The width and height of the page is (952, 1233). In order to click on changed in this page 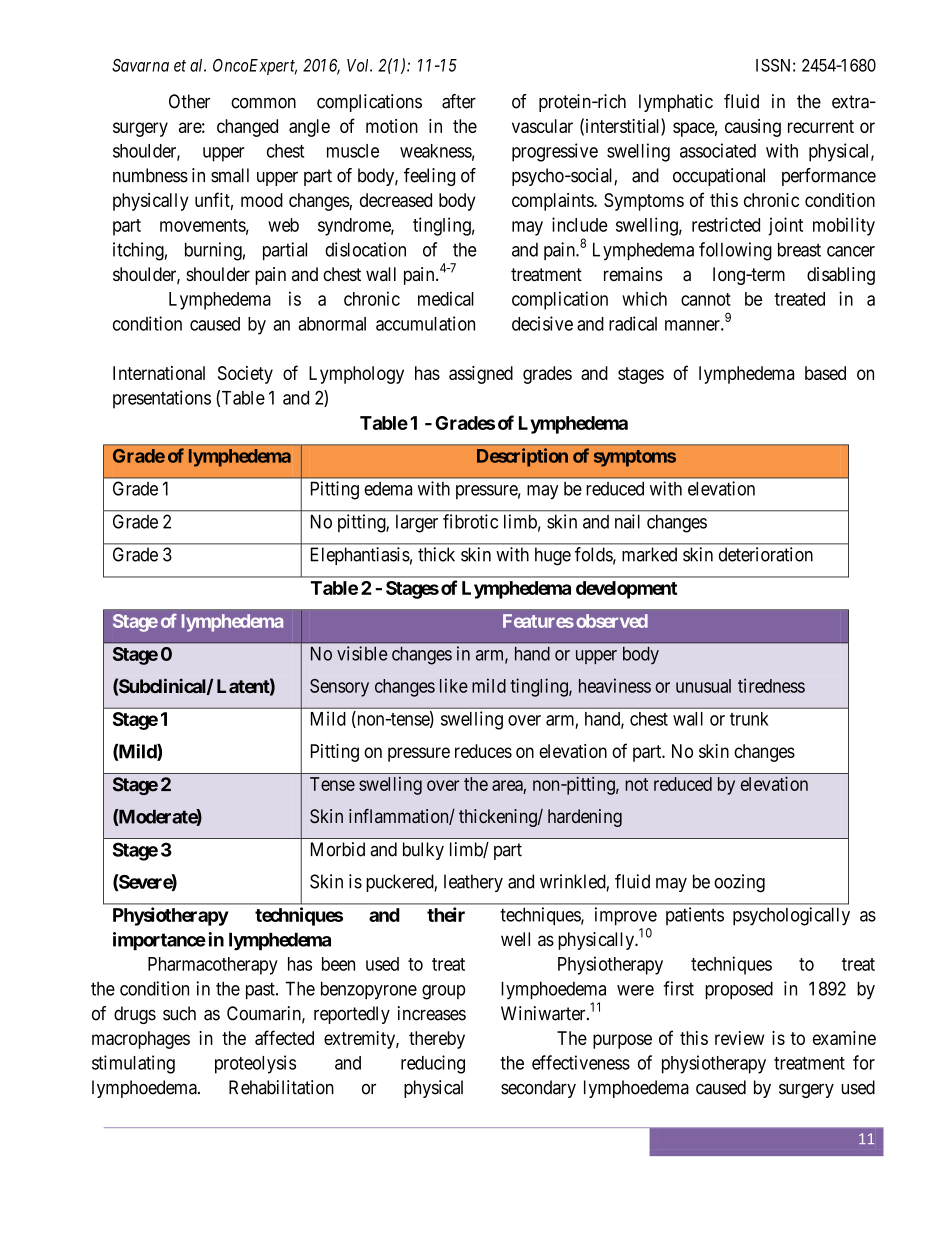, I will do `click(247, 128)`.
